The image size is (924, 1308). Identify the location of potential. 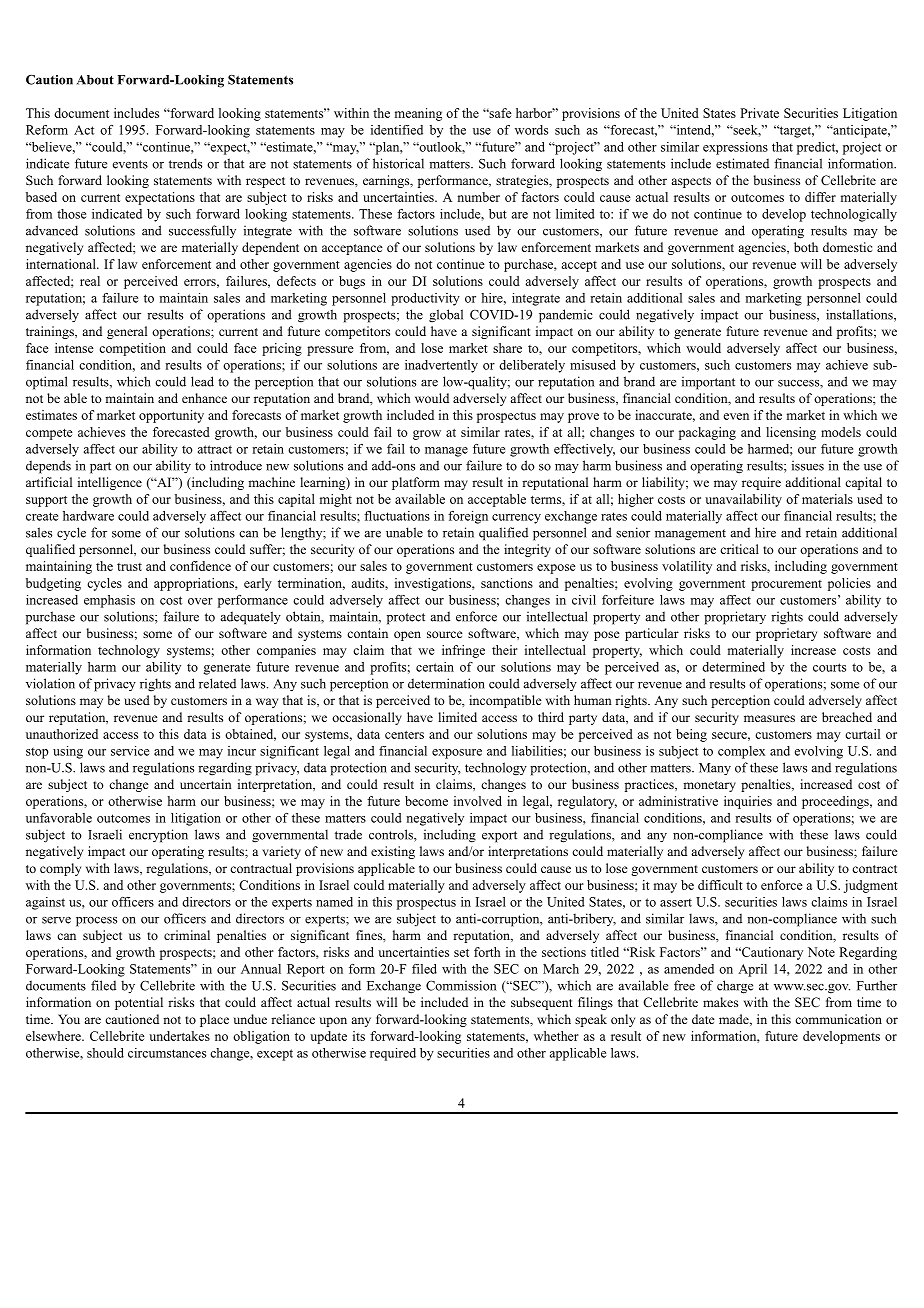
(139, 1003).
